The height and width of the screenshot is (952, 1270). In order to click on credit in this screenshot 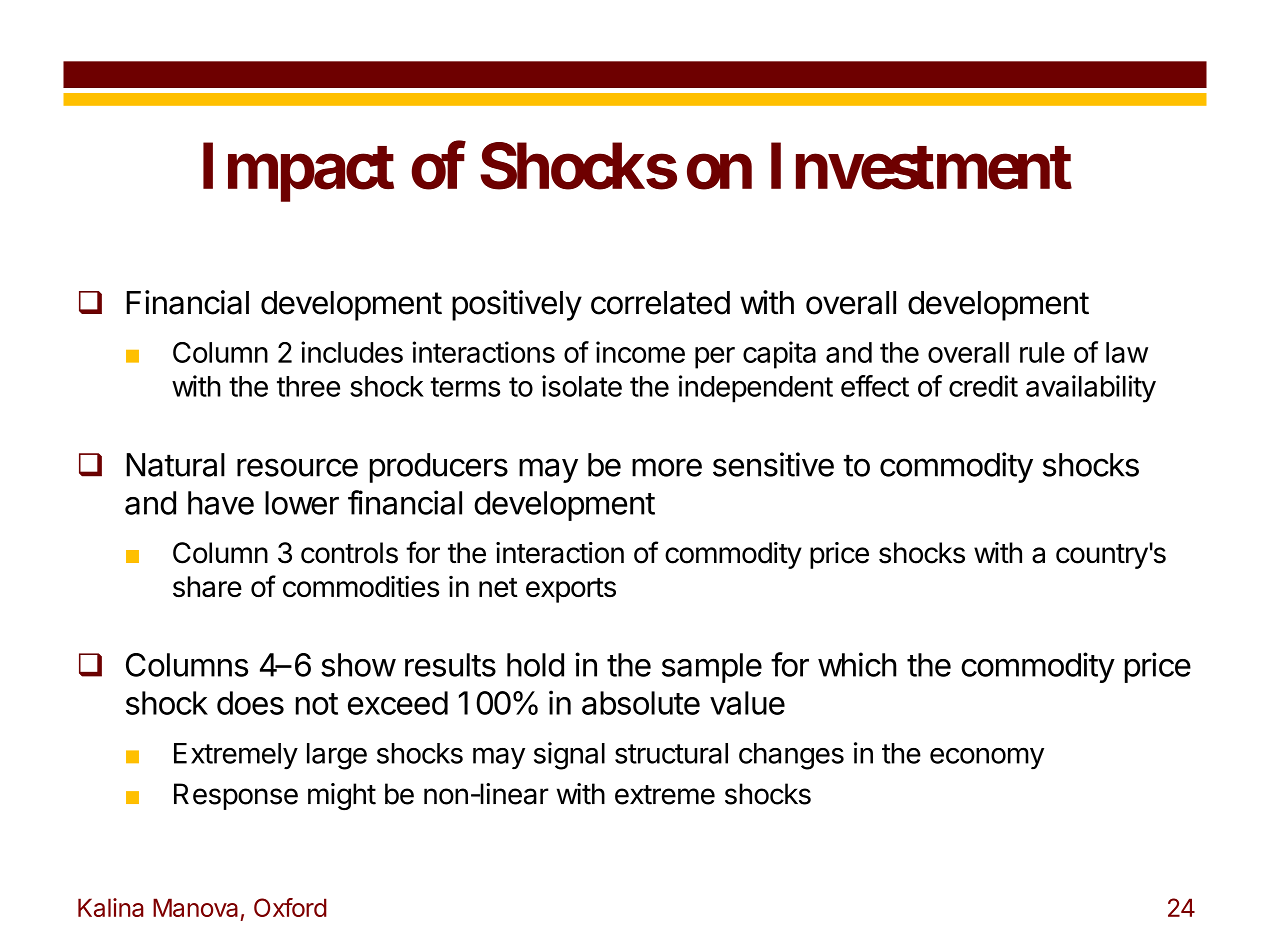, I will do `click(983, 386)`.
